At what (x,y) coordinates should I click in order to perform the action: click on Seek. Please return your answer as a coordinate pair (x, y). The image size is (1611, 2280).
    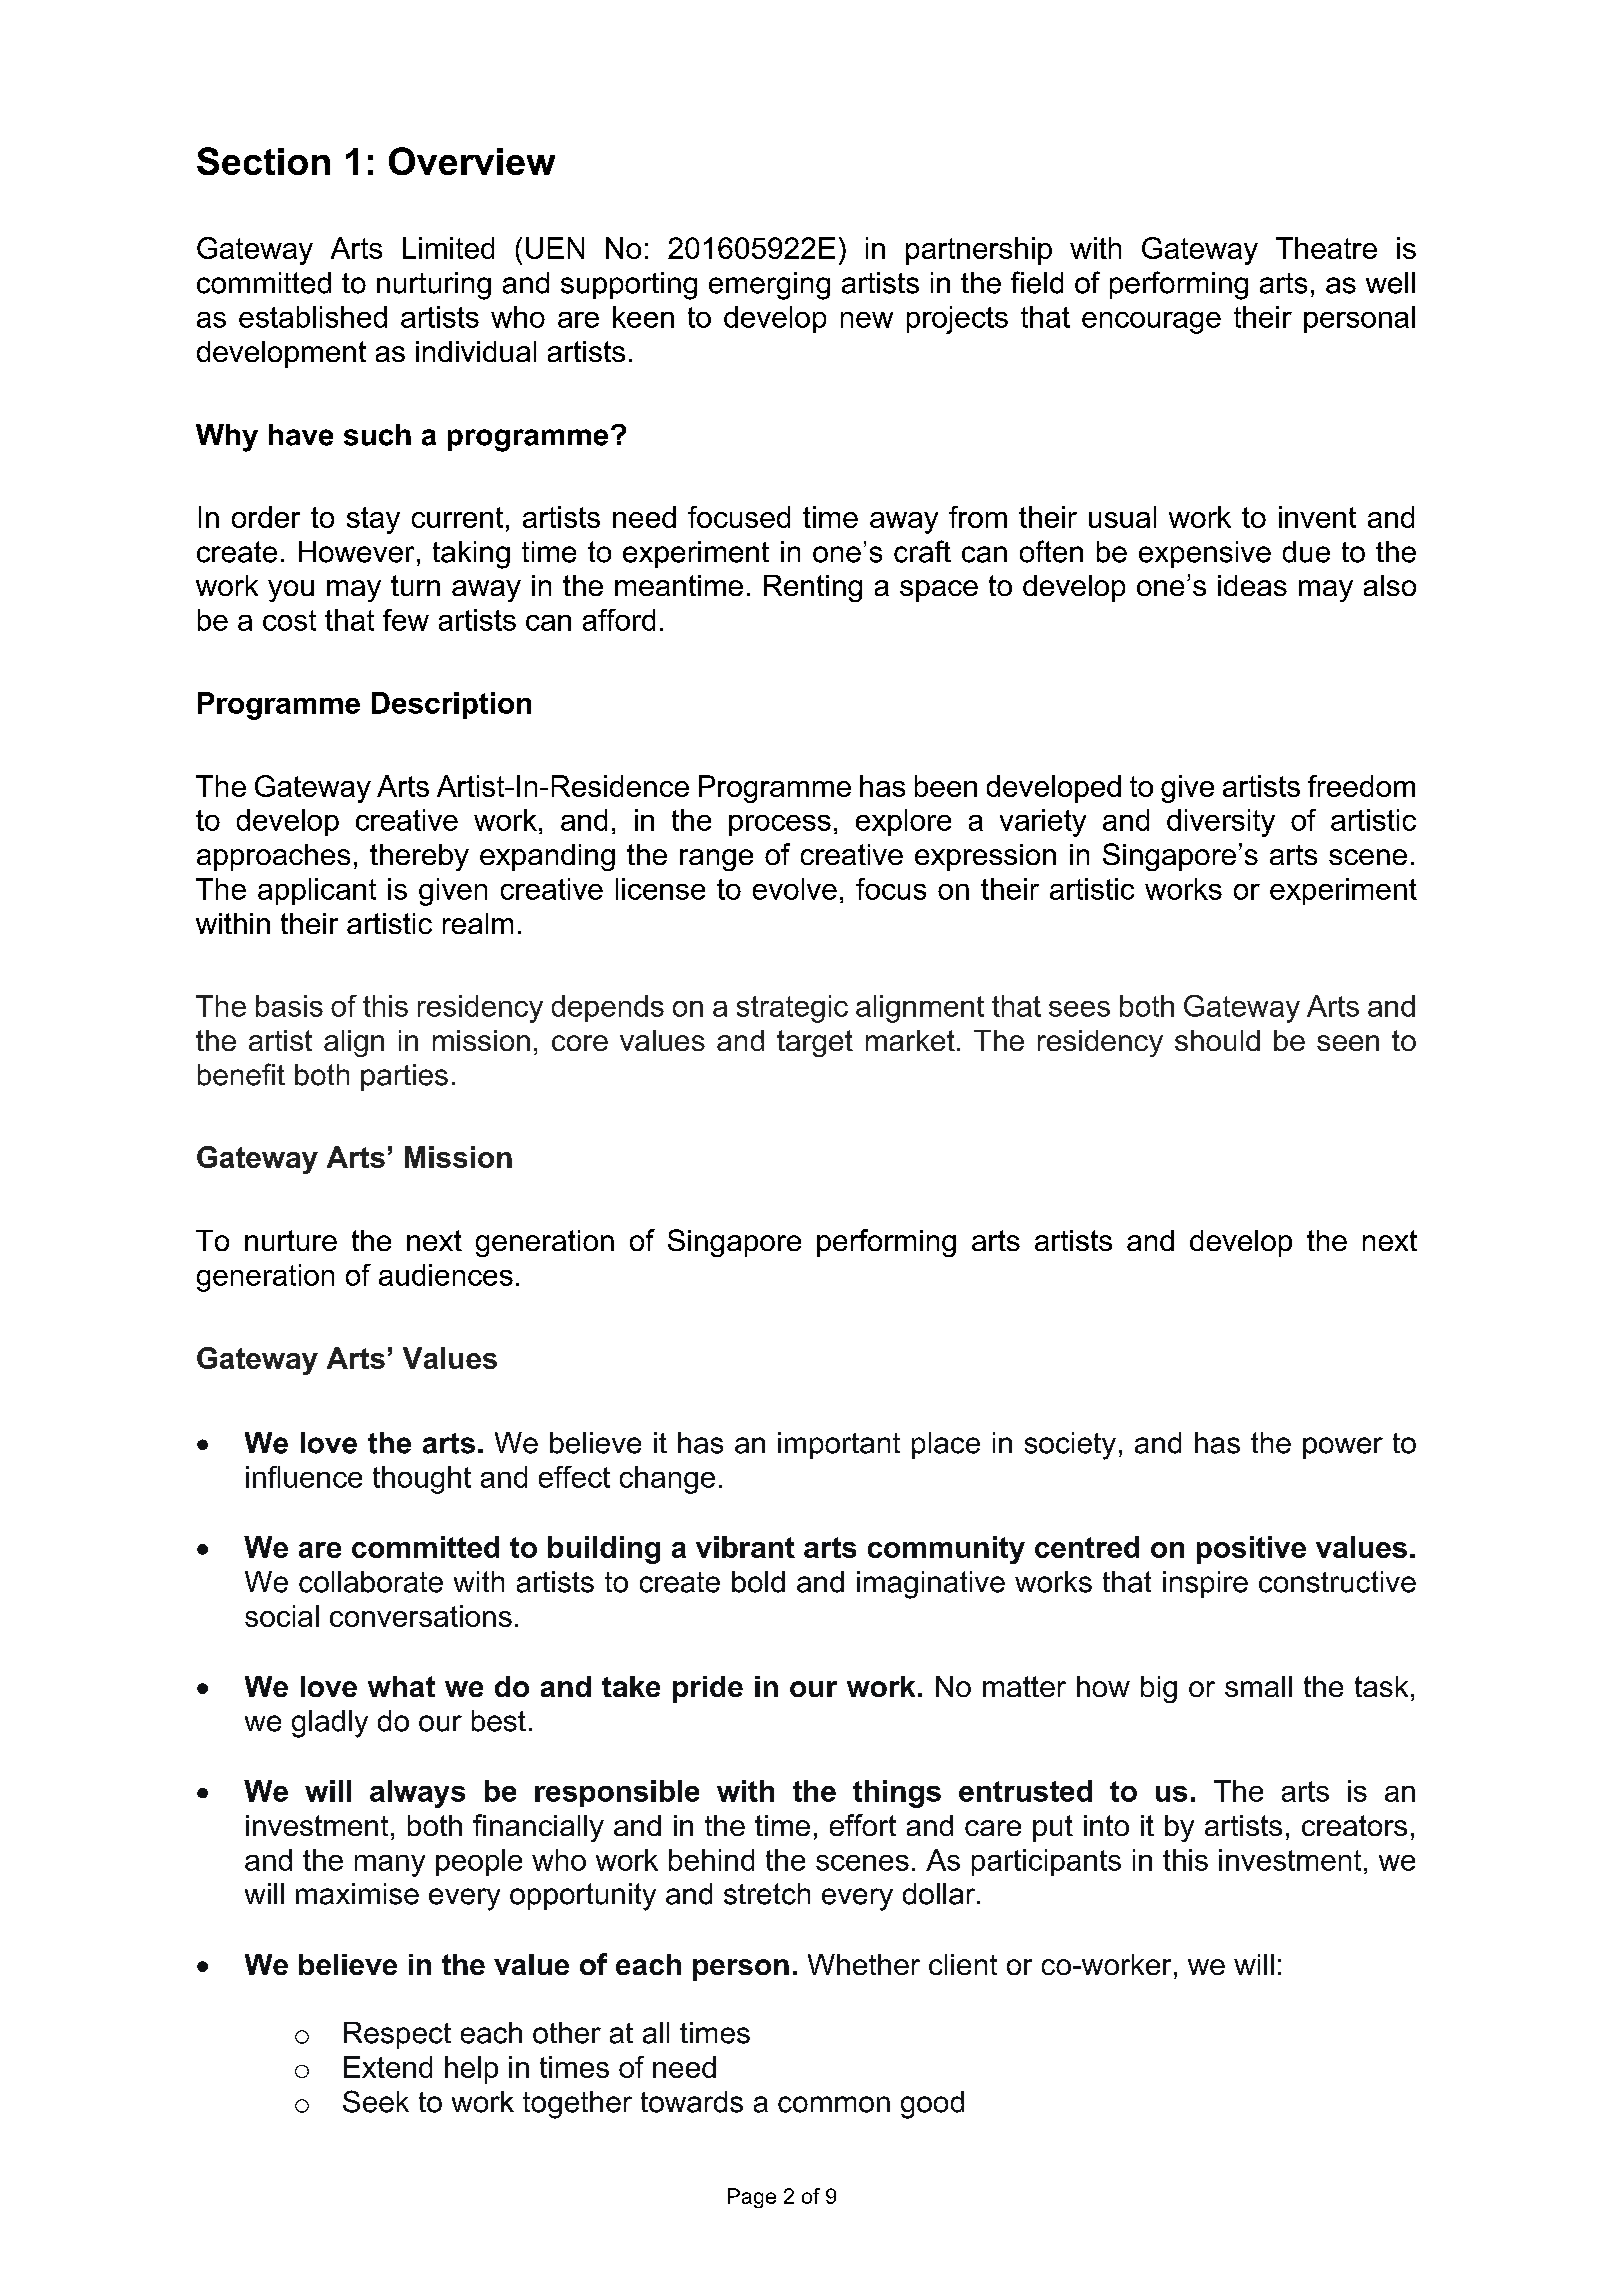
    Looking at the image, I should click on (376, 2101).
